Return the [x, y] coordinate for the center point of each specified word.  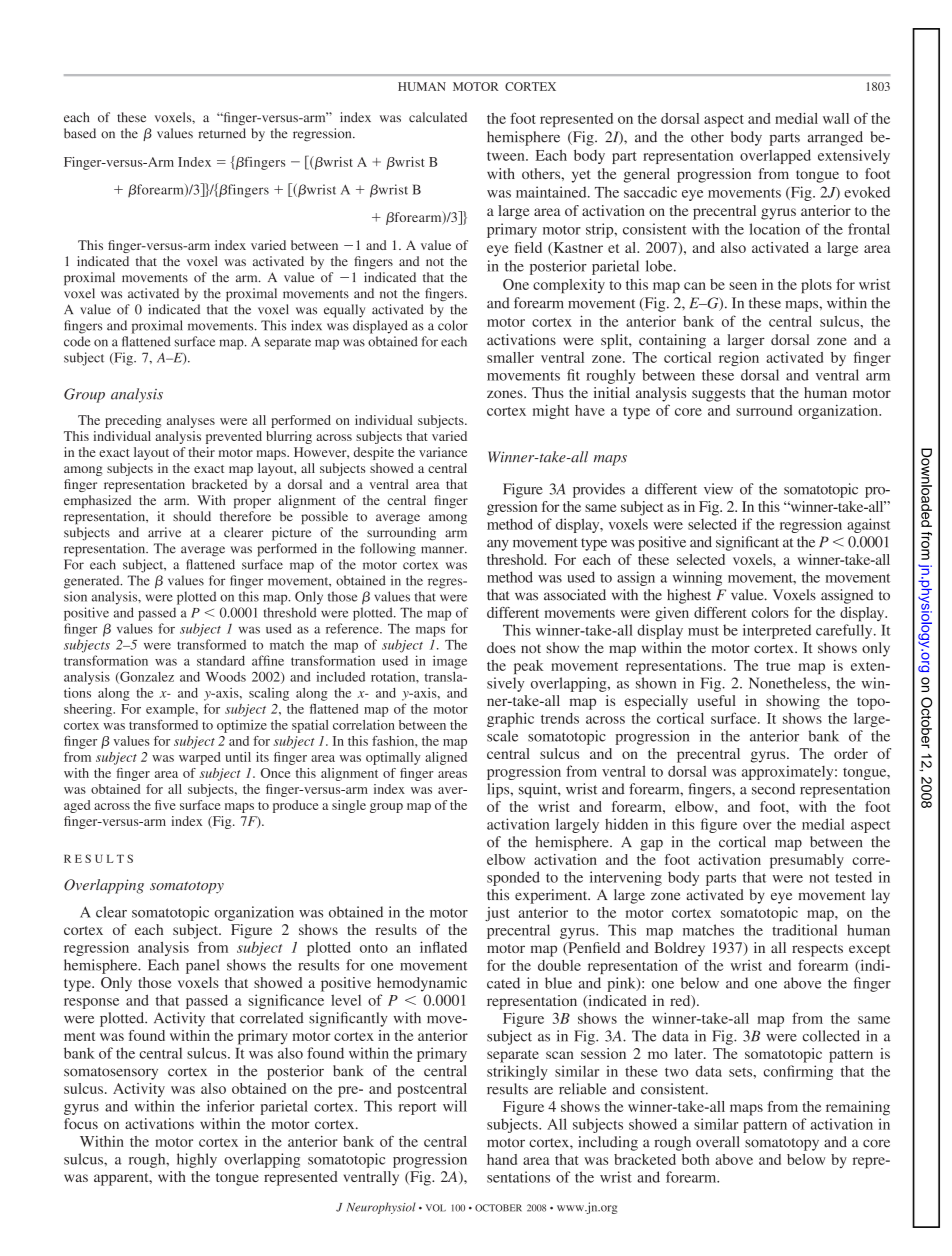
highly [197, 1160]
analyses [191, 421]
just [497, 914]
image [450, 662]
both [696, 1159]
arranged [835, 138]
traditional [804, 930]
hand [502, 1159]
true [778, 666]
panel [203, 966]
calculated [438, 117]
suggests [719, 395]
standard [221, 661]
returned [222, 133]
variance [443, 452]
